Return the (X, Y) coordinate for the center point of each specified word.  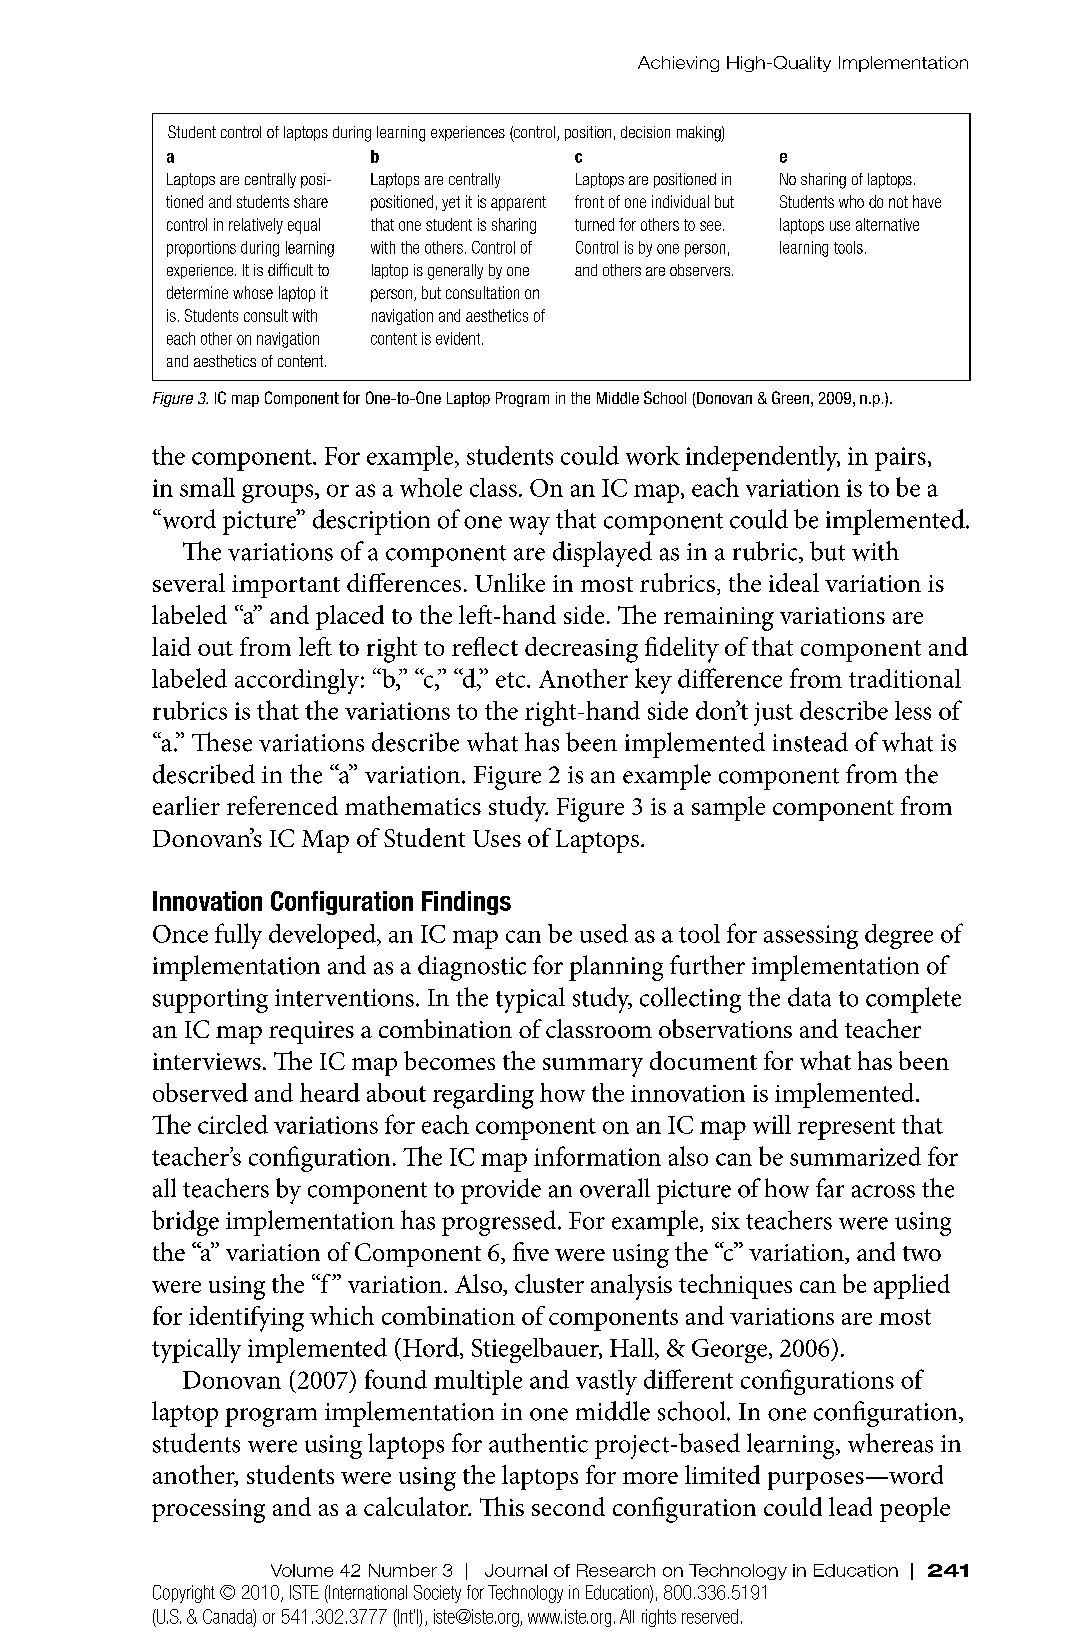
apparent (518, 203)
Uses (497, 838)
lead (850, 1506)
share (311, 201)
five (531, 1251)
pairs (900, 459)
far (830, 1188)
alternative (887, 224)
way (529, 525)
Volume (302, 1570)
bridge (185, 1223)
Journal (516, 1570)
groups (279, 493)
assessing (811, 937)
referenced (282, 805)
